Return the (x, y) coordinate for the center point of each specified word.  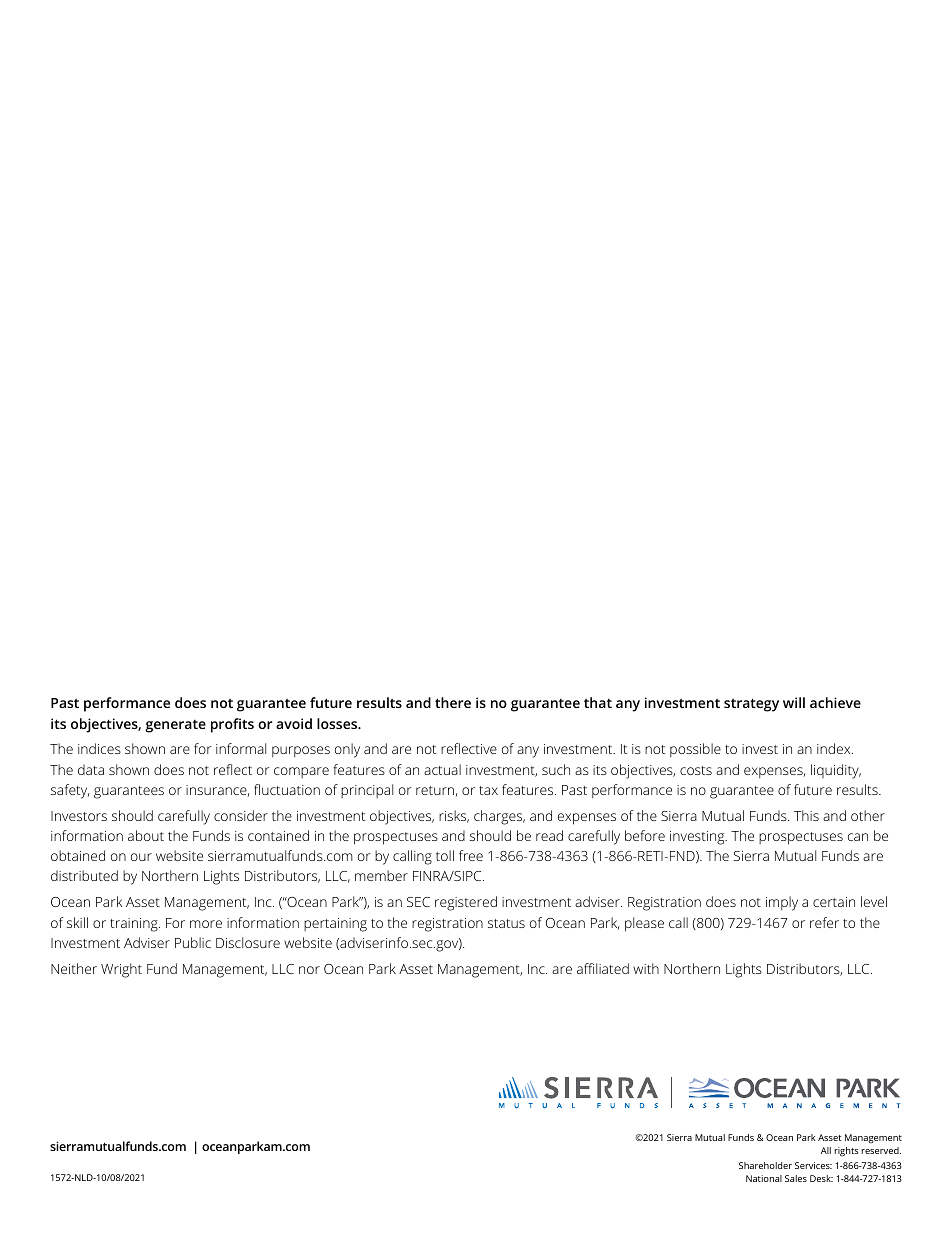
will (794, 702)
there (453, 702)
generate (175, 726)
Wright (121, 970)
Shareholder (765, 1165)
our (141, 857)
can (858, 837)
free (471, 855)
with (646, 968)
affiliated (603, 968)
